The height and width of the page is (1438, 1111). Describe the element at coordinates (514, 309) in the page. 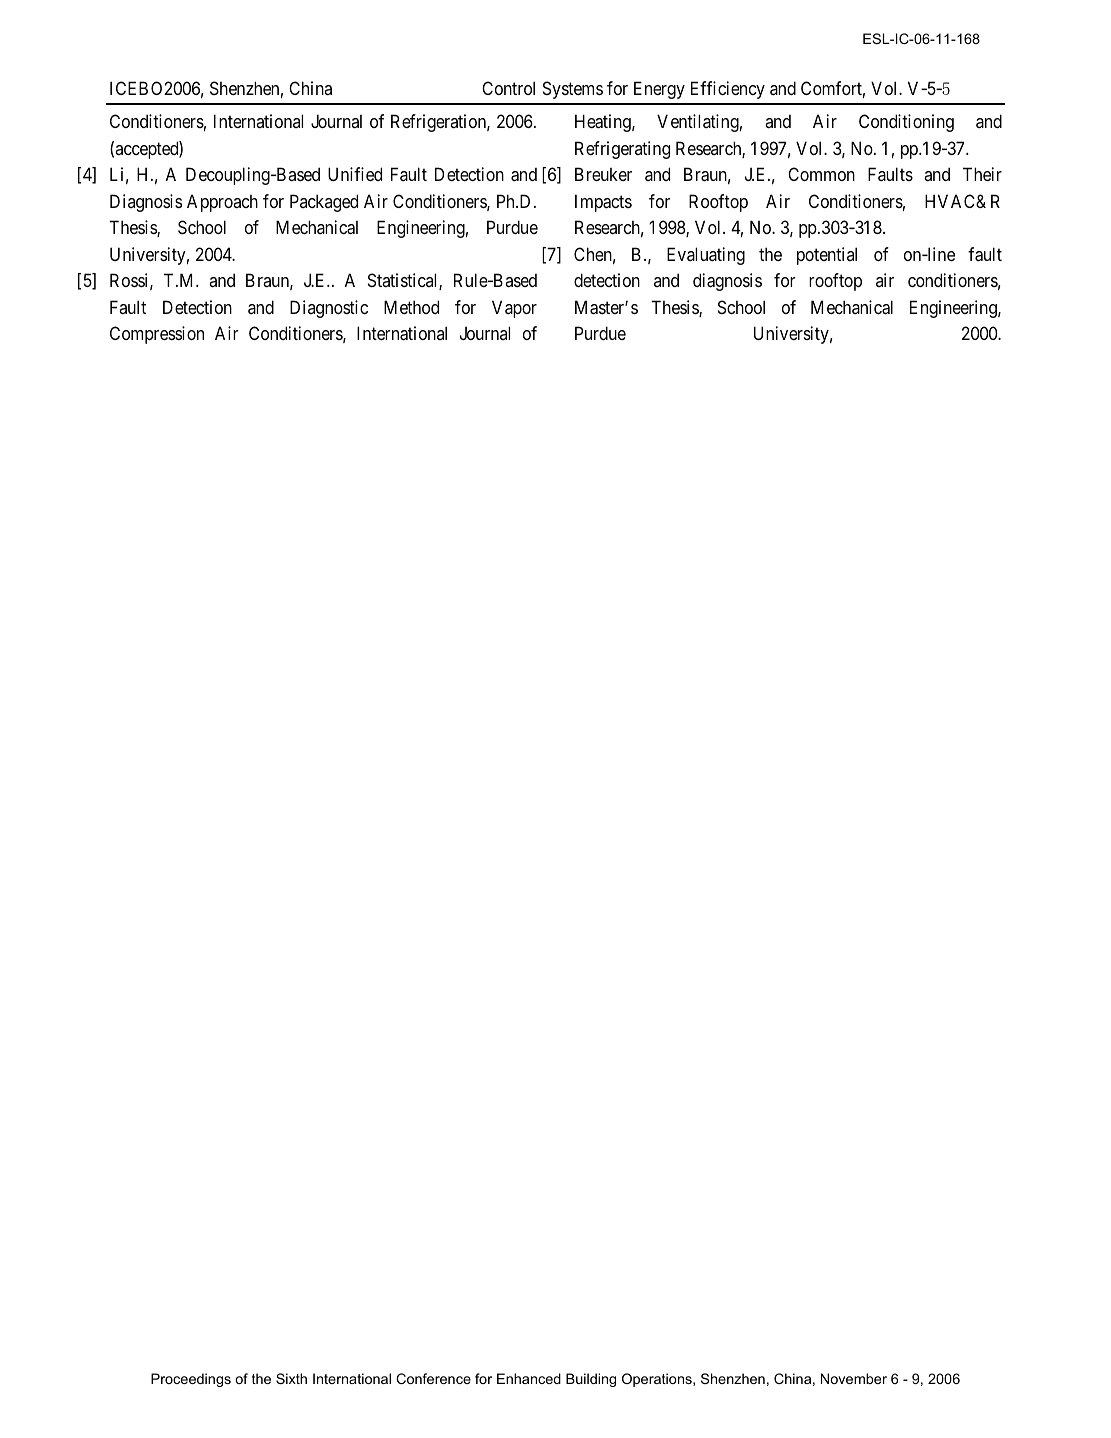

I see `Vapor` at that location.
